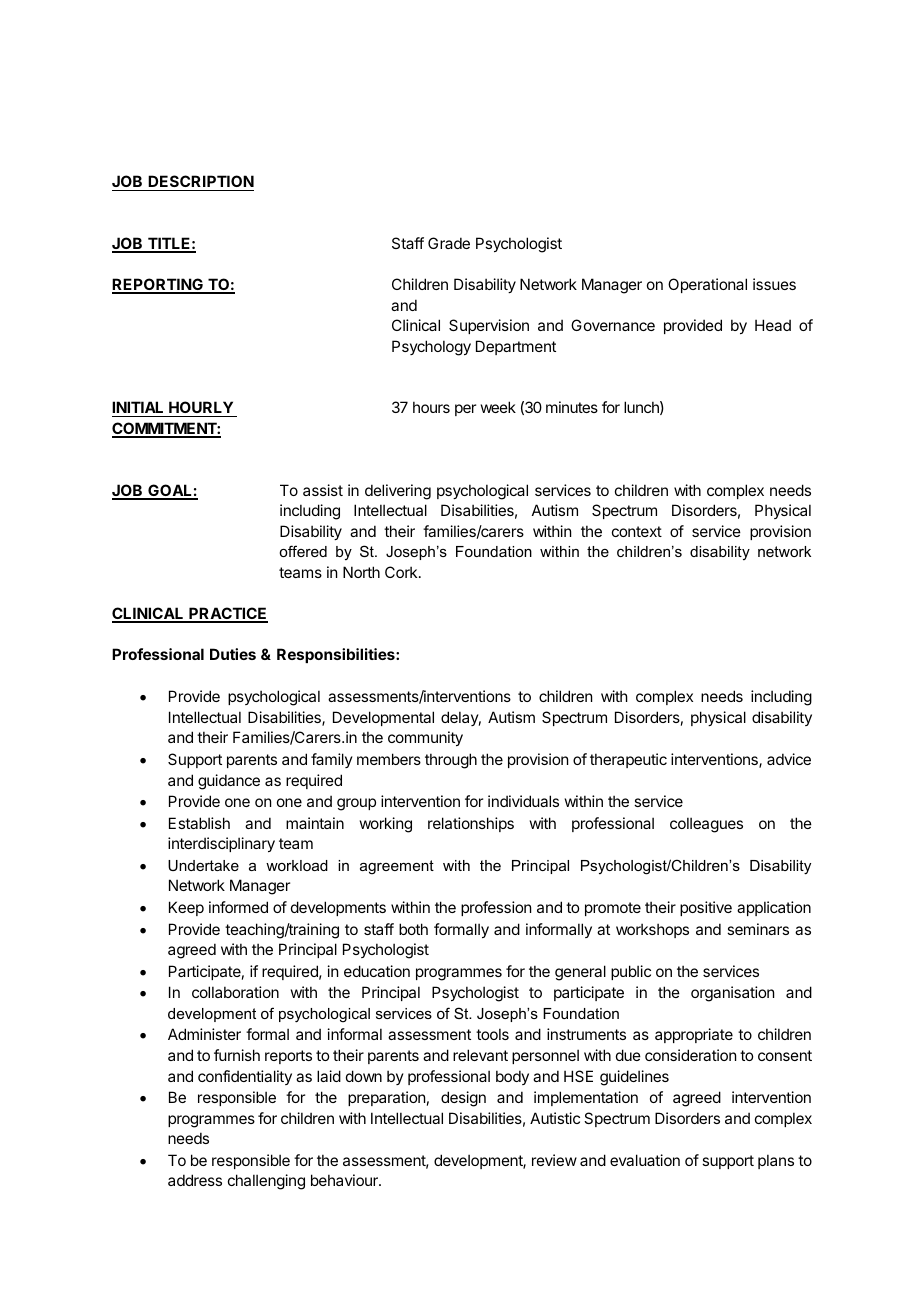 Image resolution: width=924 pixels, height=1308 pixels. What do you see at coordinates (471, 824) in the screenshot?
I see `relationships` at bounding box center [471, 824].
